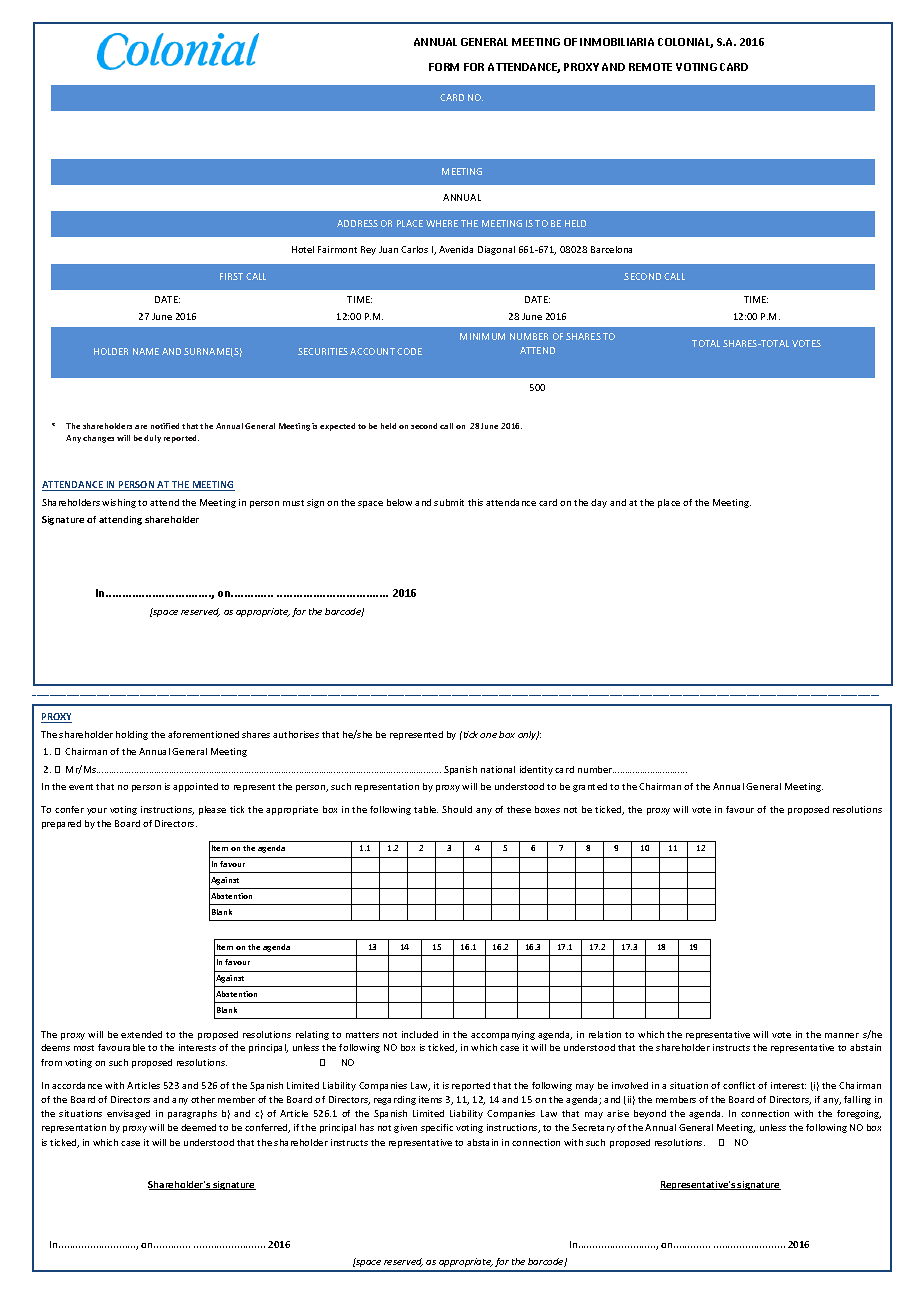 The height and width of the screenshot is (1308, 924). What do you see at coordinates (650, 67) in the screenshot?
I see `REMOTE` at bounding box center [650, 67].
